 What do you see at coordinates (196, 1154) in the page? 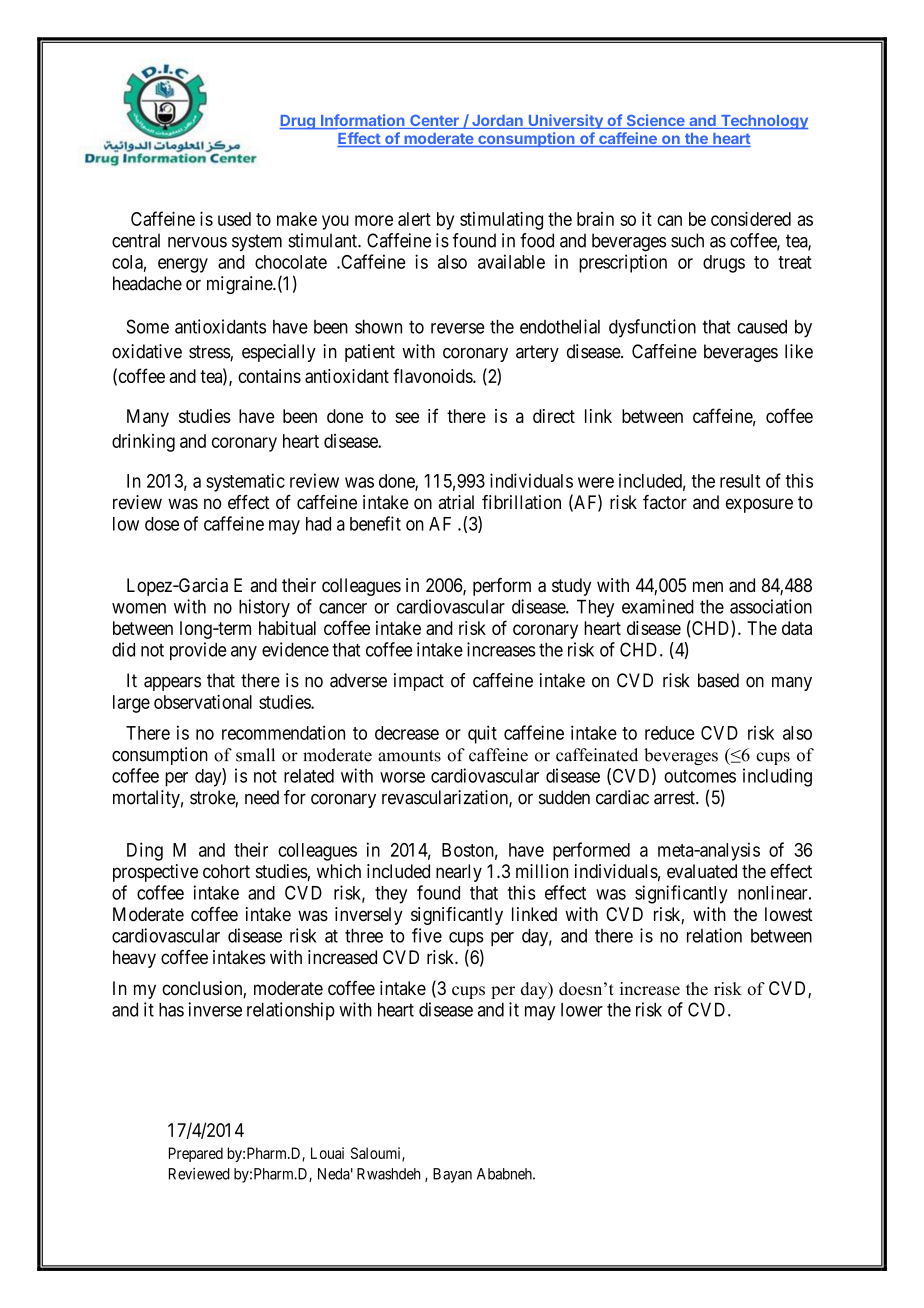
I see `Prepared` at bounding box center [196, 1154].
